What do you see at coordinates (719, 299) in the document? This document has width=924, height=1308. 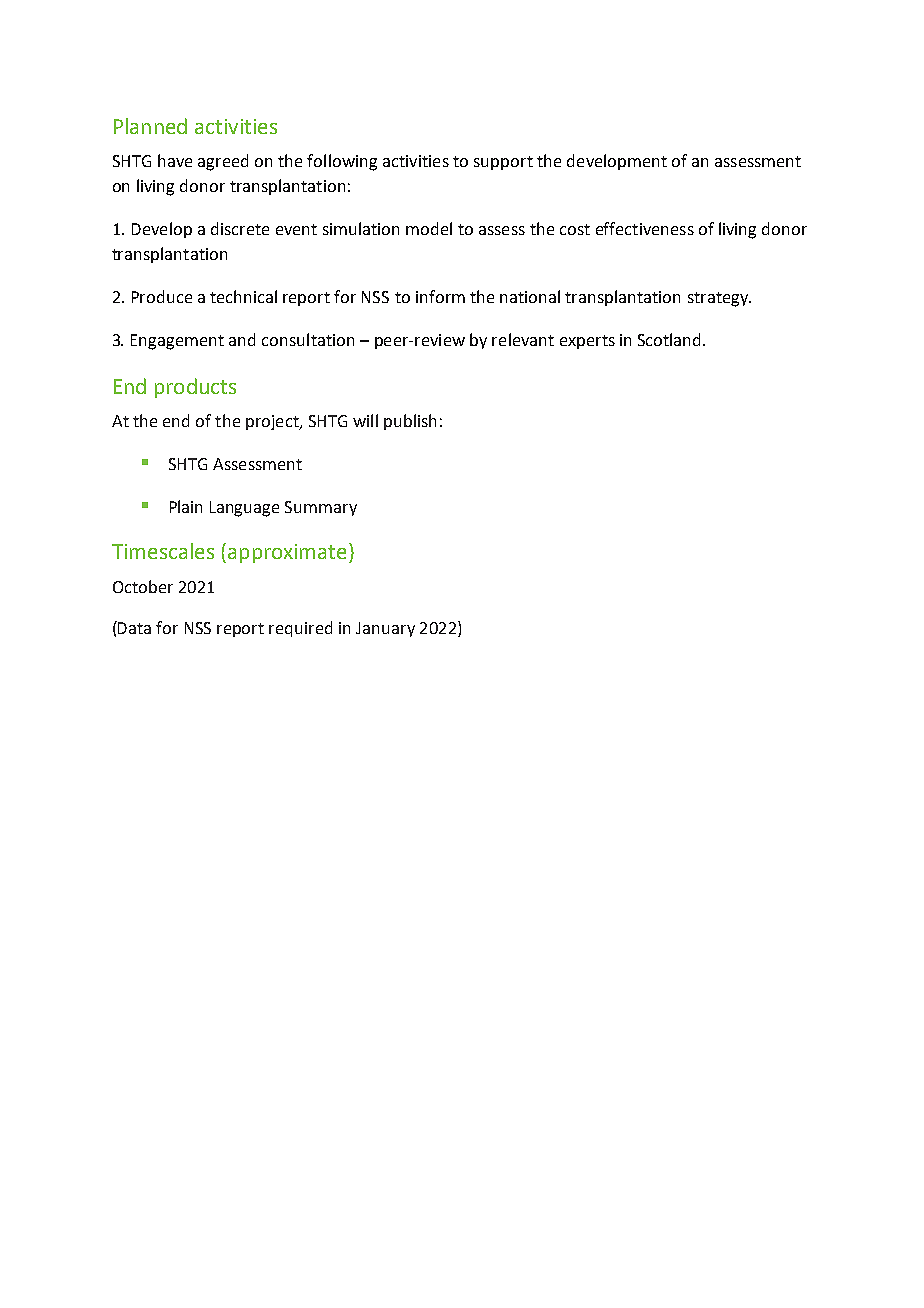 I see `strategy` at bounding box center [719, 299].
